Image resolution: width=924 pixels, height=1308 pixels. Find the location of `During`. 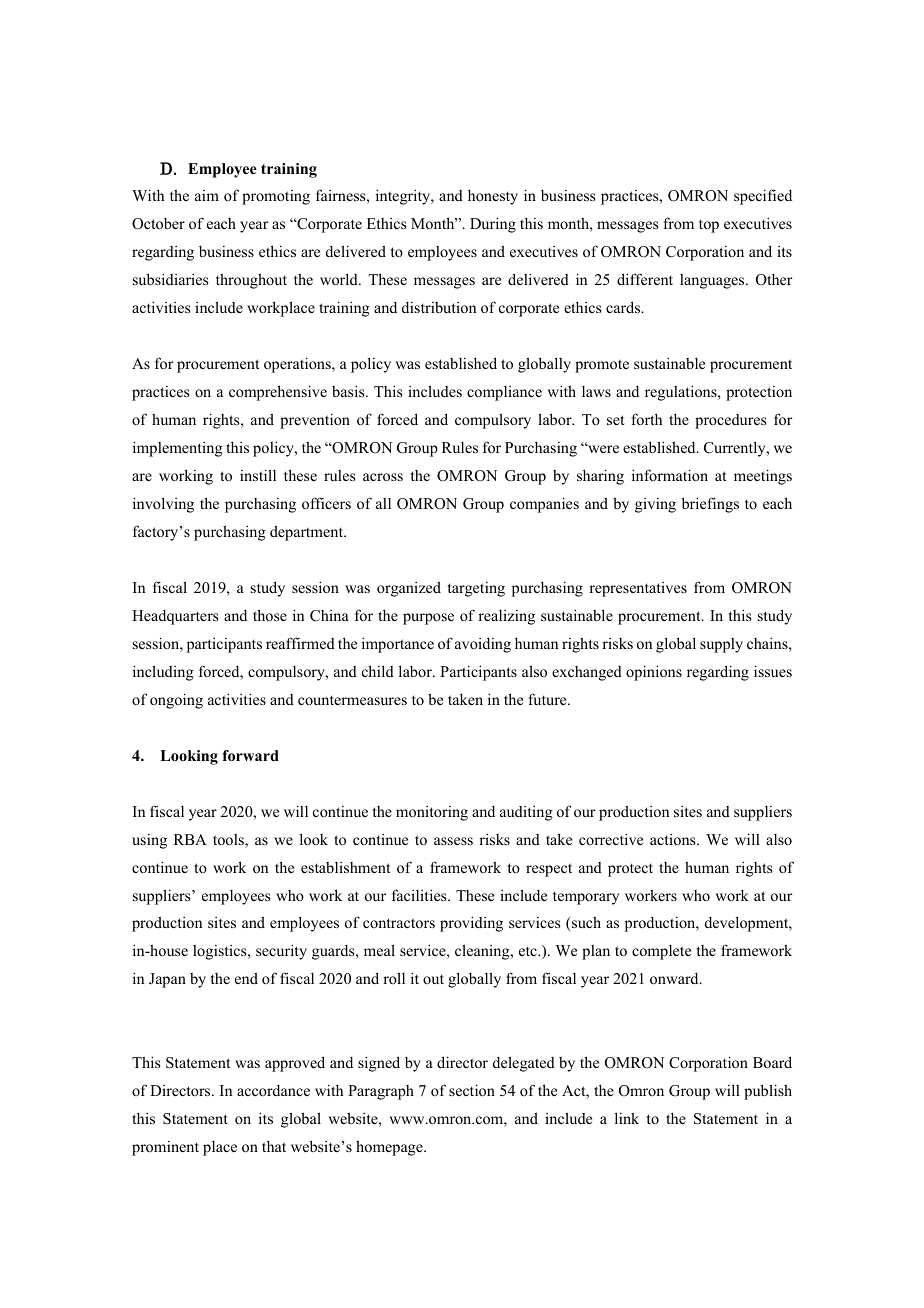

During is located at coordinates (493, 225).
